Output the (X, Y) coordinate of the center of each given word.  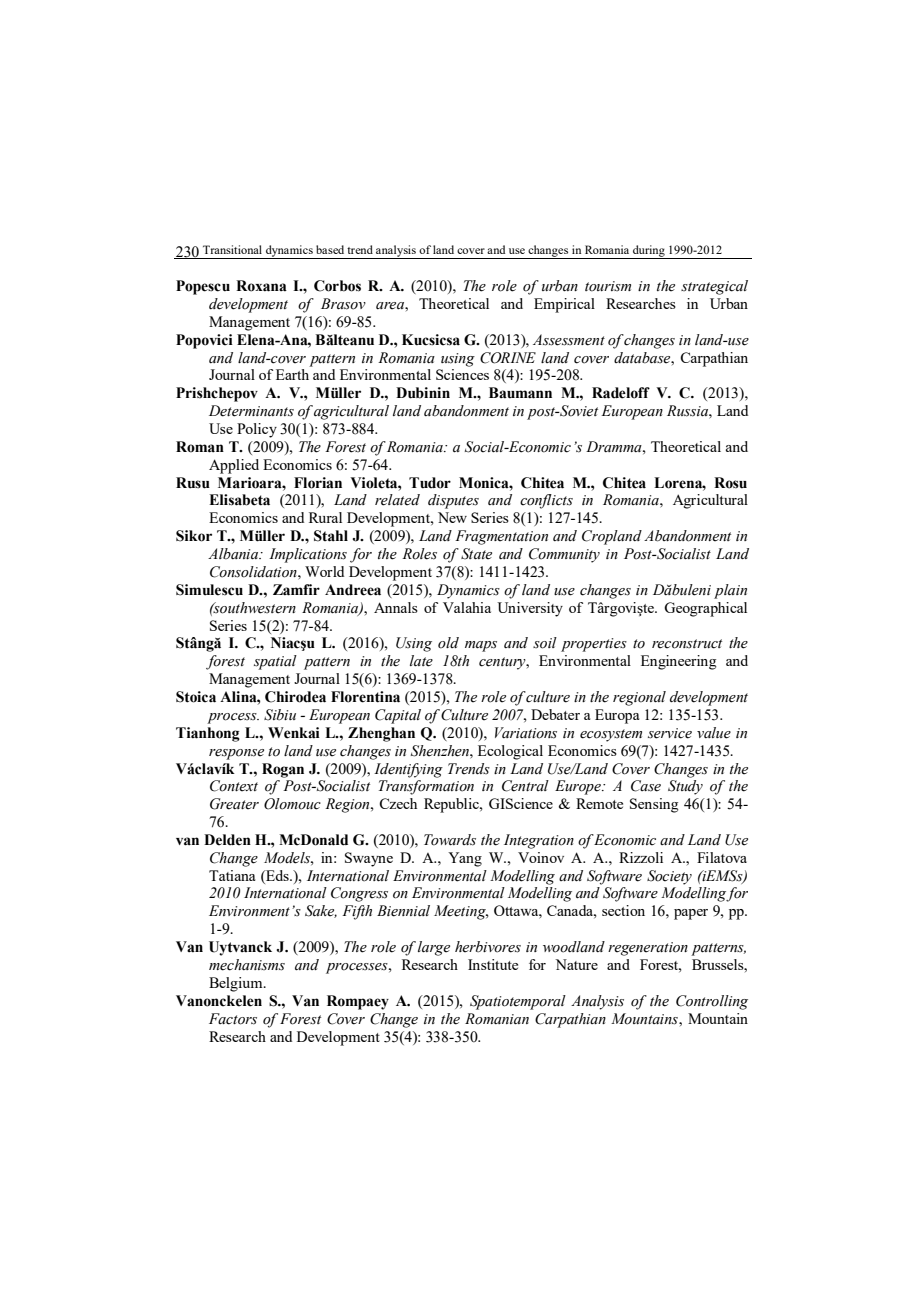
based (330, 249)
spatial (275, 662)
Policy (257, 430)
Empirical (564, 305)
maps (481, 646)
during (649, 252)
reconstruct (687, 644)
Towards (450, 840)
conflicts (546, 501)
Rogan (283, 770)
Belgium (237, 984)
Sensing (654, 805)
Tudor (430, 483)
